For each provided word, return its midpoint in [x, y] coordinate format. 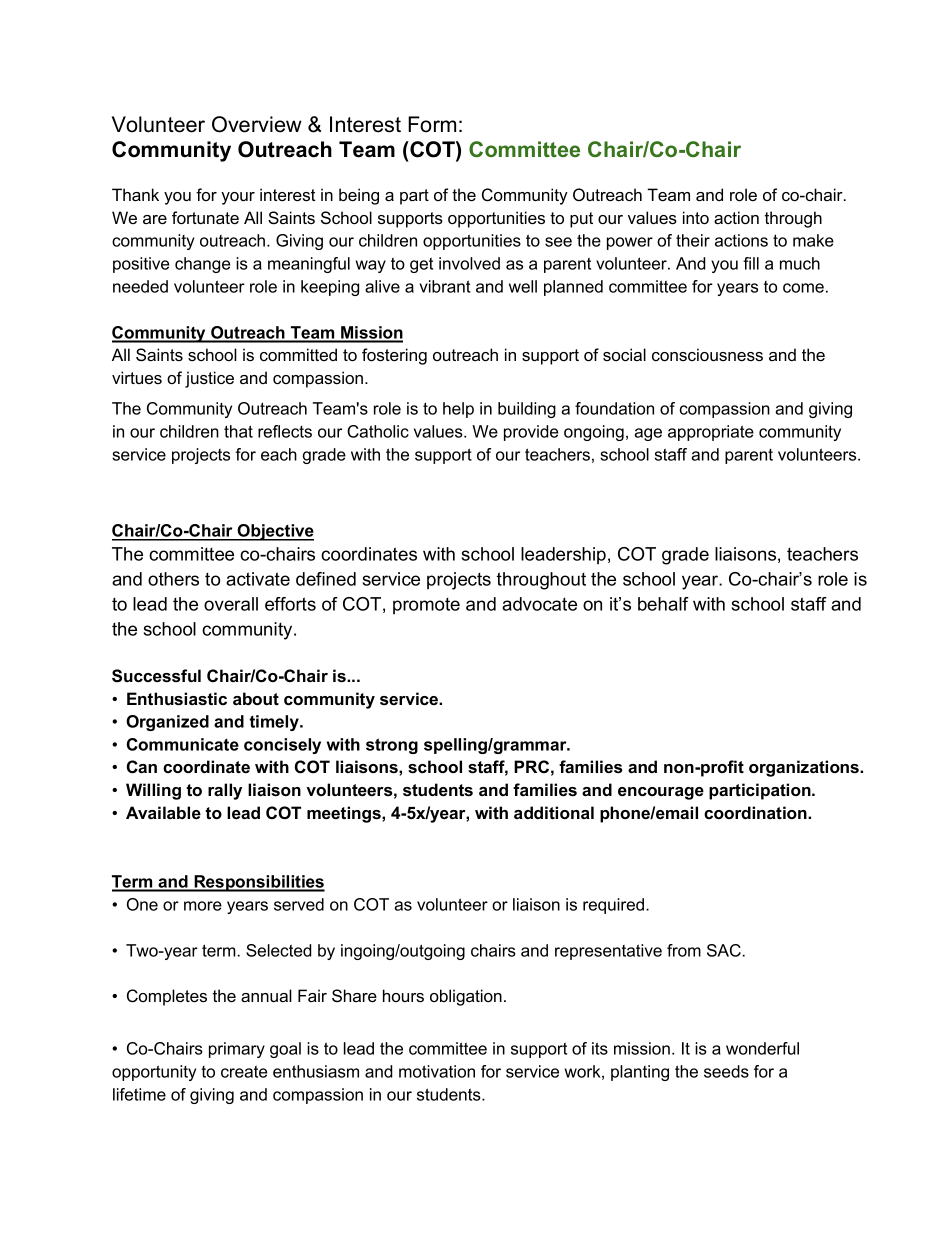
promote [426, 606]
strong [392, 746]
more [203, 906]
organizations [805, 768]
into [696, 217]
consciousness [707, 354]
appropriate [711, 433]
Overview [257, 124]
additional [554, 812]
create [244, 1071]
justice [209, 379]
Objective [275, 532]
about [256, 698]
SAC [724, 950]
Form [432, 124]
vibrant [445, 286]
